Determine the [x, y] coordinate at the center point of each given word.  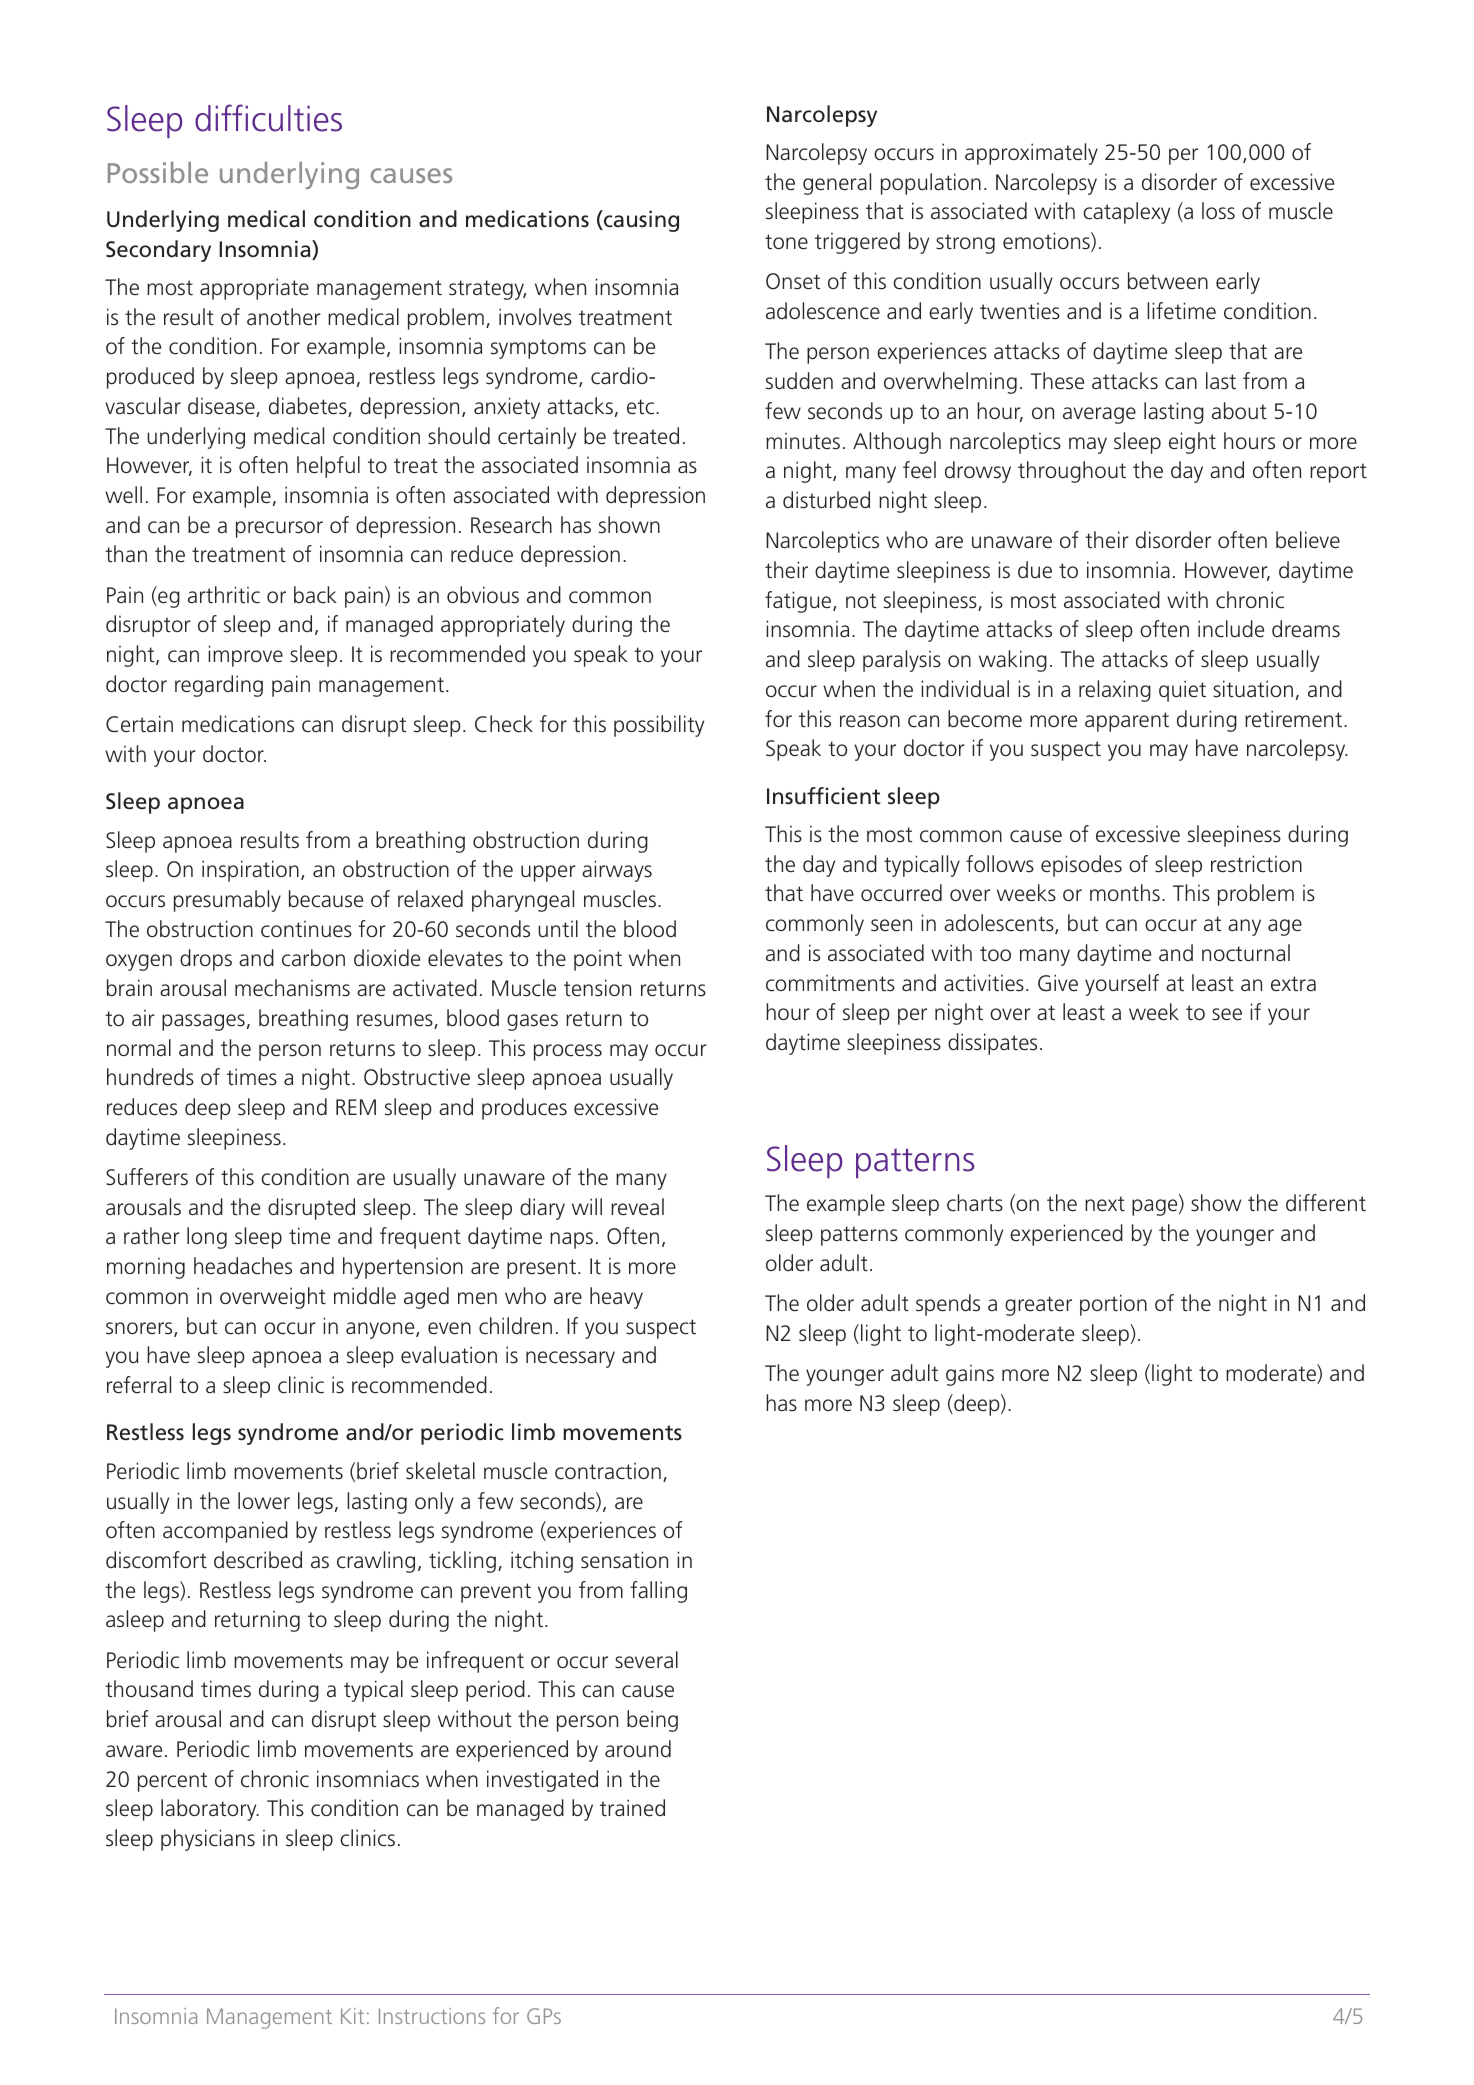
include [1231, 629]
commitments [830, 983]
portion [1113, 1305]
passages [203, 1022]
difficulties [268, 118]
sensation [624, 1560]
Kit [352, 2016]
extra [1293, 984]
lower [264, 1501]
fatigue [799, 602]
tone [786, 242]
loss [1218, 211]
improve [245, 656]
